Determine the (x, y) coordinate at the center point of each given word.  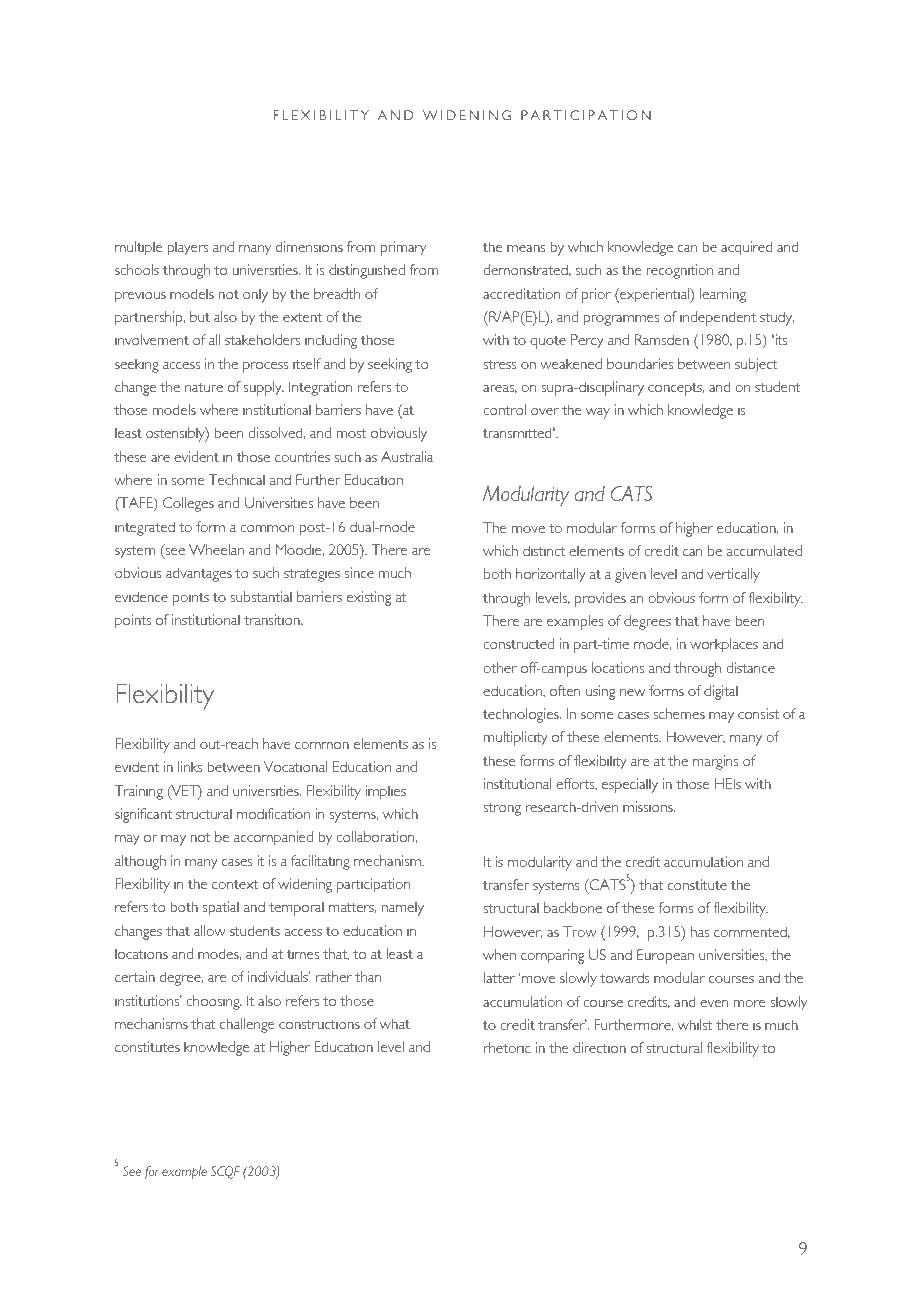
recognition (679, 271)
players (187, 248)
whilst (695, 1024)
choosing (214, 1002)
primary (403, 248)
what (395, 1023)
